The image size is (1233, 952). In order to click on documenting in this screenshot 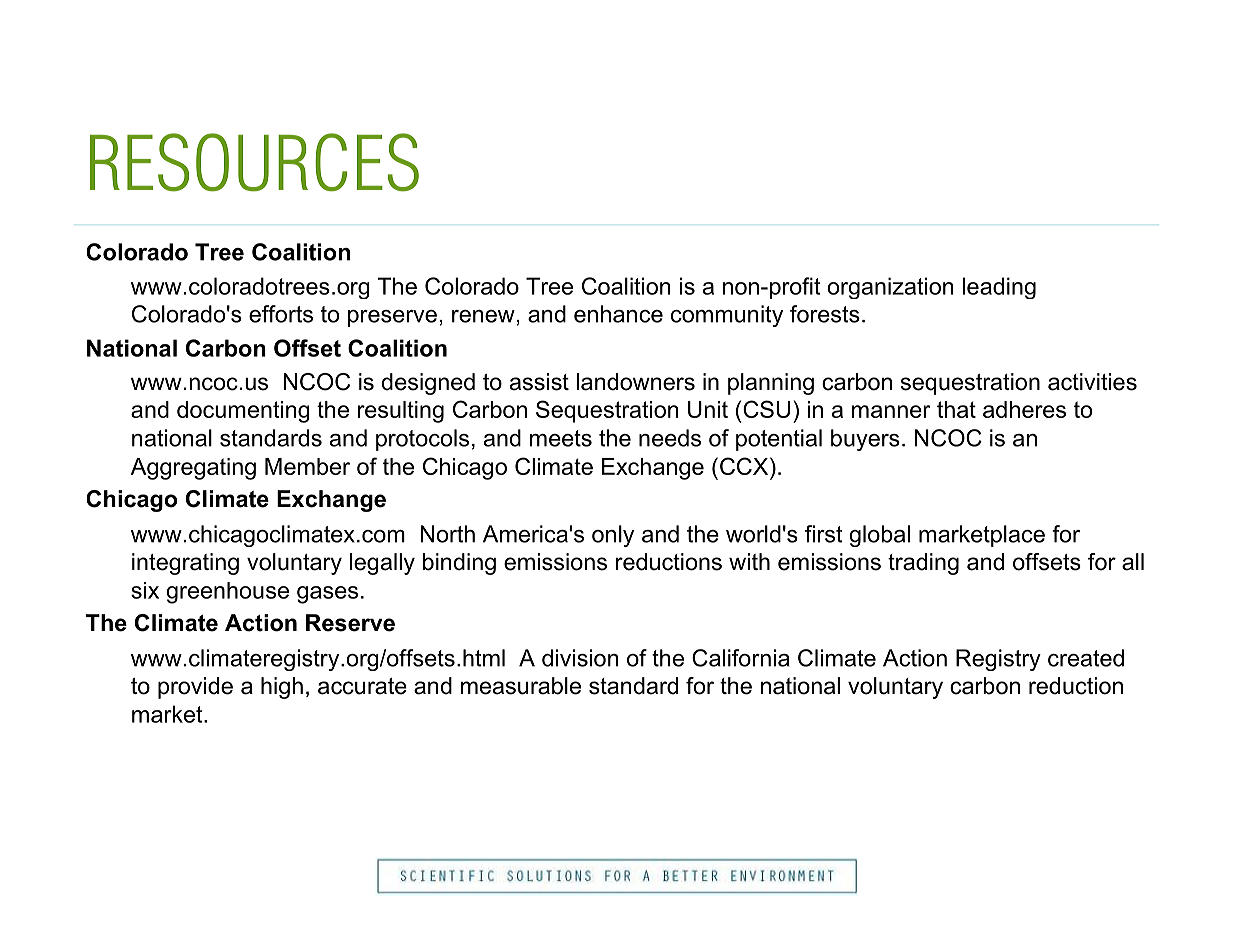, I will do `click(243, 412)`.
